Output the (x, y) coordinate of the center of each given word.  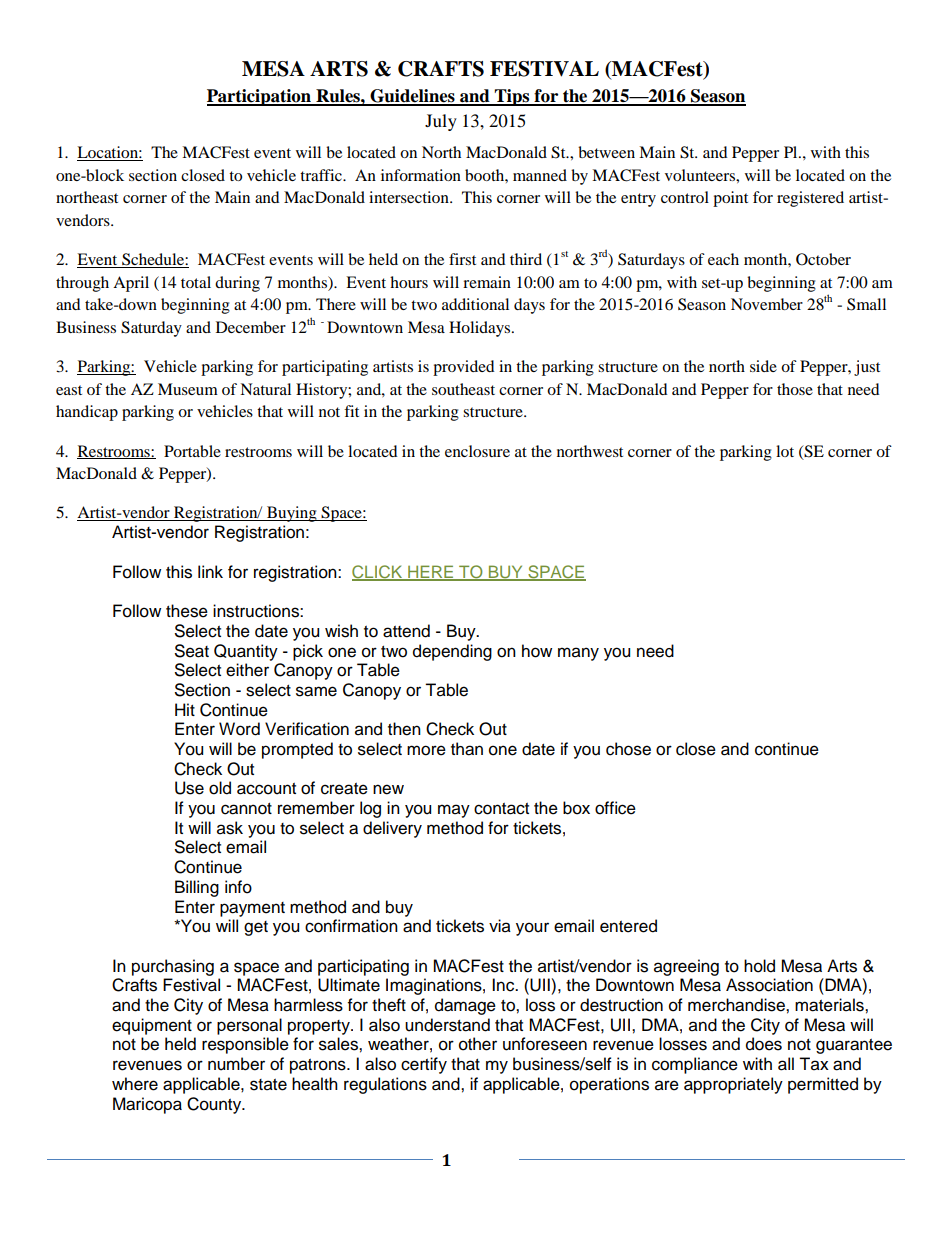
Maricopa (147, 1105)
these (187, 611)
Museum (188, 389)
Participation (260, 97)
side (763, 366)
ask (230, 828)
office (615, 808)
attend (406, 631)
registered (810, 199)
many (578, 654)
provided (464, 368)
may (454, 811)
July (441, 122)
